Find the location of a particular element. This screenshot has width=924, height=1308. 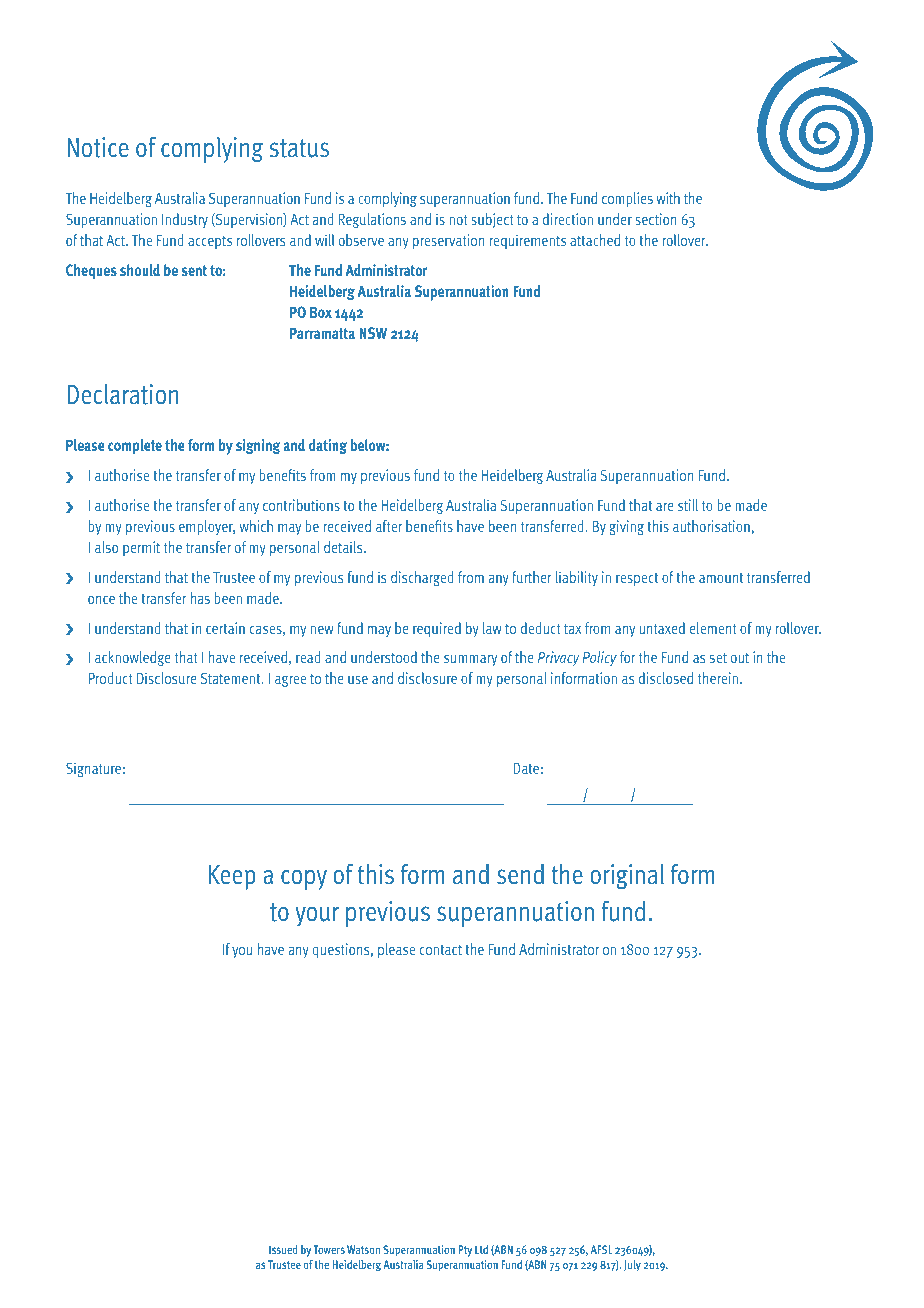

Keep is located at coordinates (232, 877).
